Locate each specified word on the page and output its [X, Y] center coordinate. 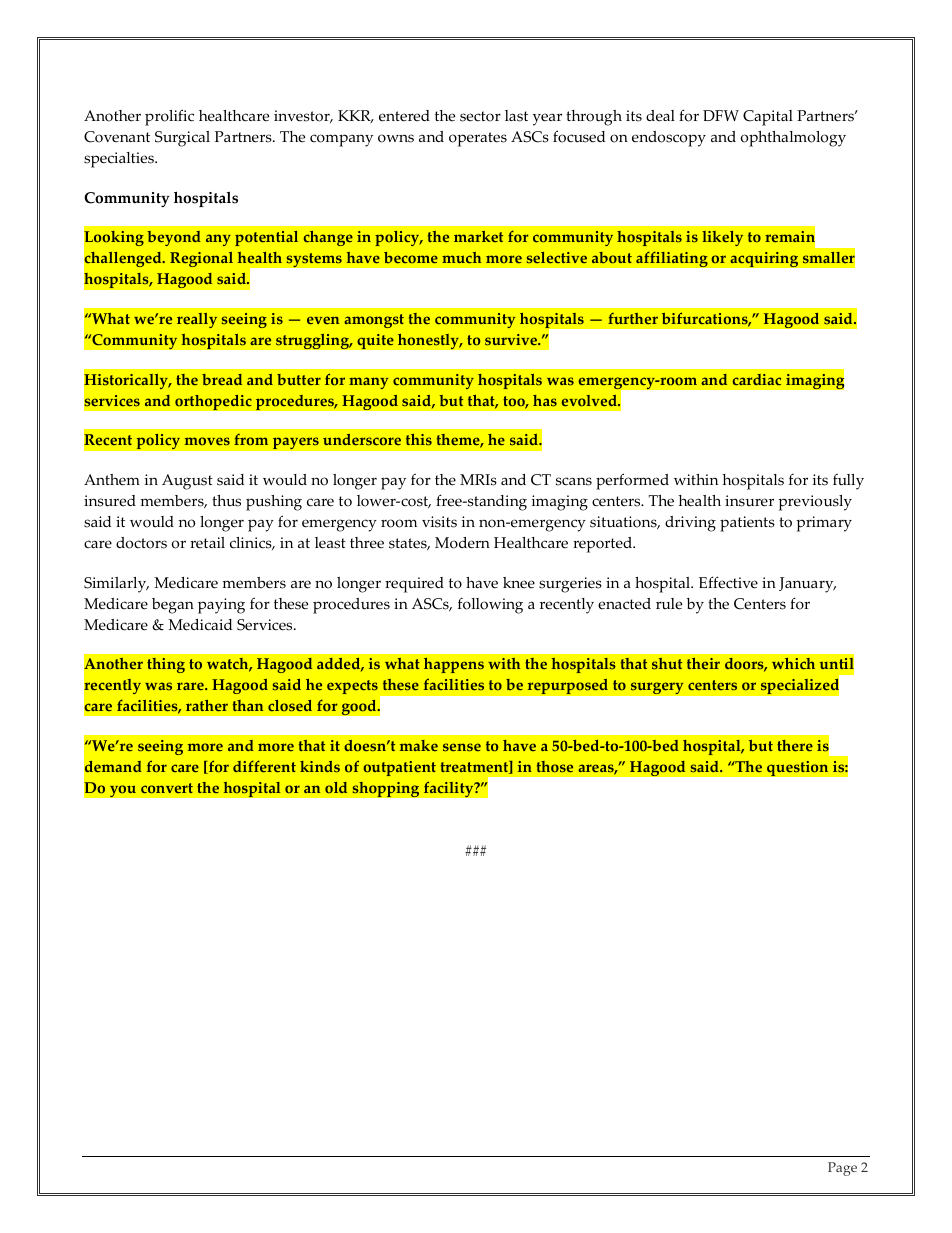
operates [478, 139]
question [798, 768]
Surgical [182, 139]
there [795, 746]
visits [439, 522]
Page [842, 1169]
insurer [749, 501]
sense [462, 747]
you [123, 791]
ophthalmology [793, 139]
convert [167, 788]
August [187, 482]
